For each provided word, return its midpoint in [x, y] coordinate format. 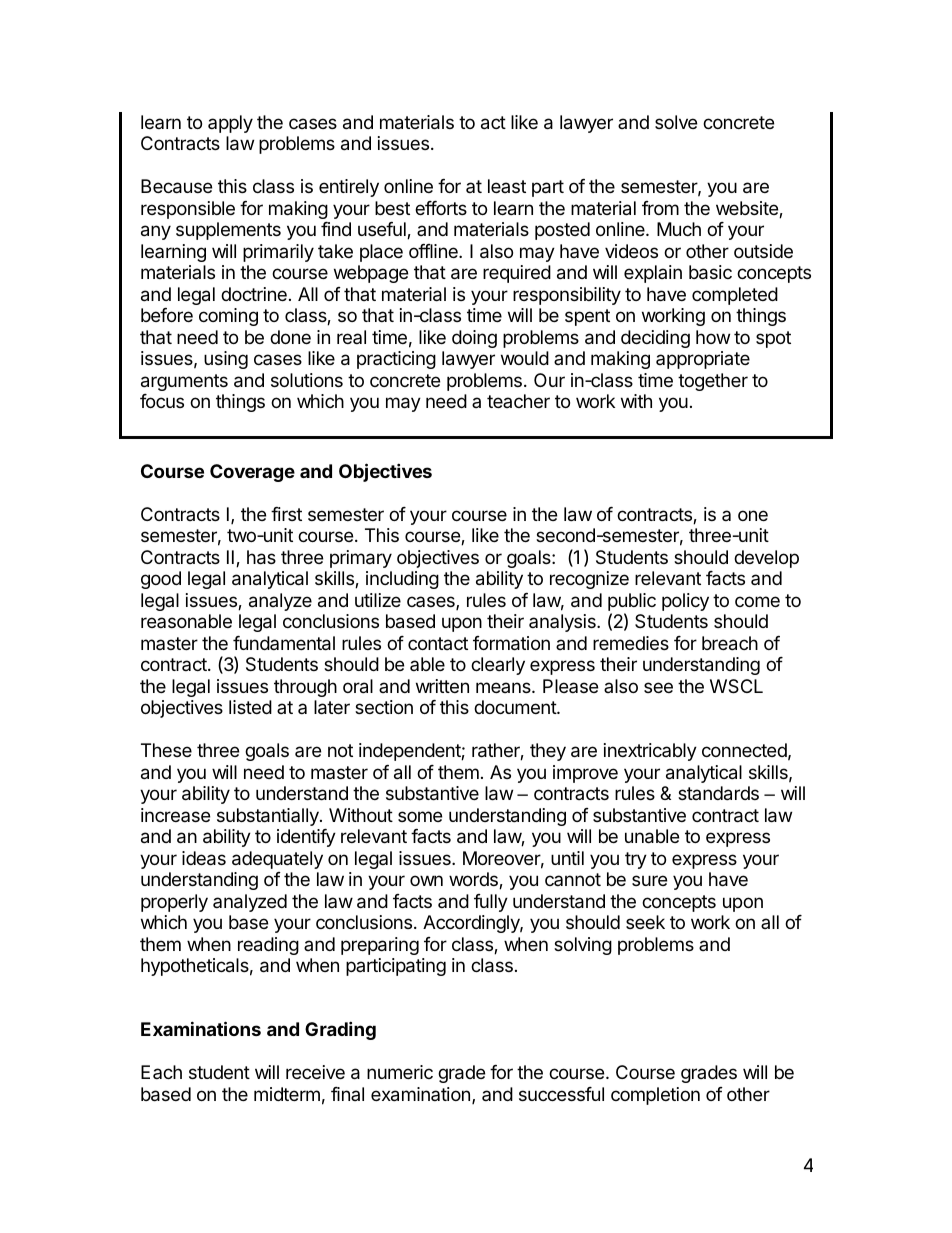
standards [718, 793]
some [420, 816]
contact [438, 643]
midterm [287, 1094]
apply [230, 124]
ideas [204, 858]
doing [474, 339]
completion [655, 1096]
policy [685, 602]
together [713, 382]
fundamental [284, 643]
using [226, 360]
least [507, 186]
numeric [400, 1072]
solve [676, 122]
